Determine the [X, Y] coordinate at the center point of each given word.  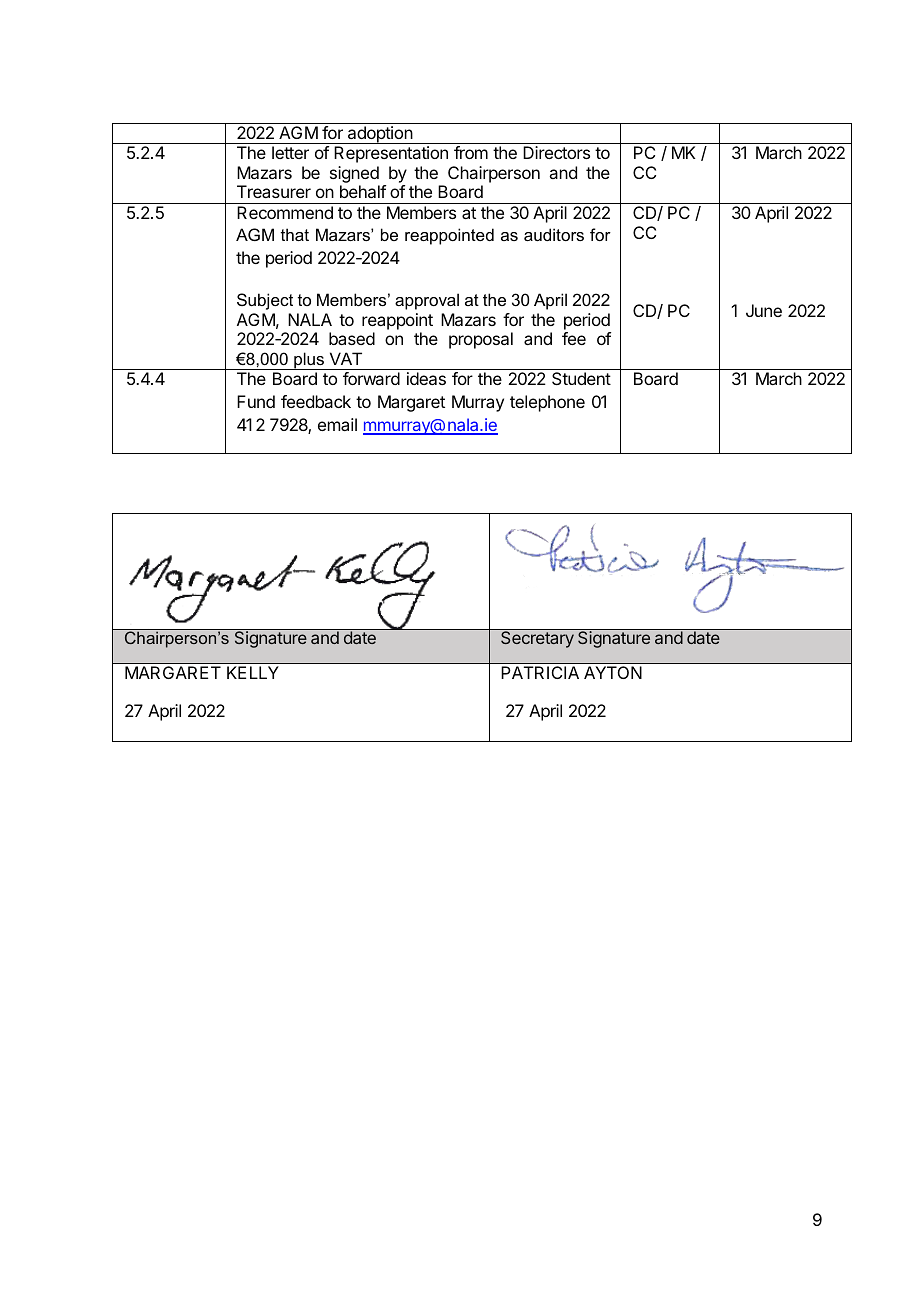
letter [290, 152]
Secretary [537, 638]
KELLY [252, 672]
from [471, 152]
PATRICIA [540, 672]
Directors [556, 152]
